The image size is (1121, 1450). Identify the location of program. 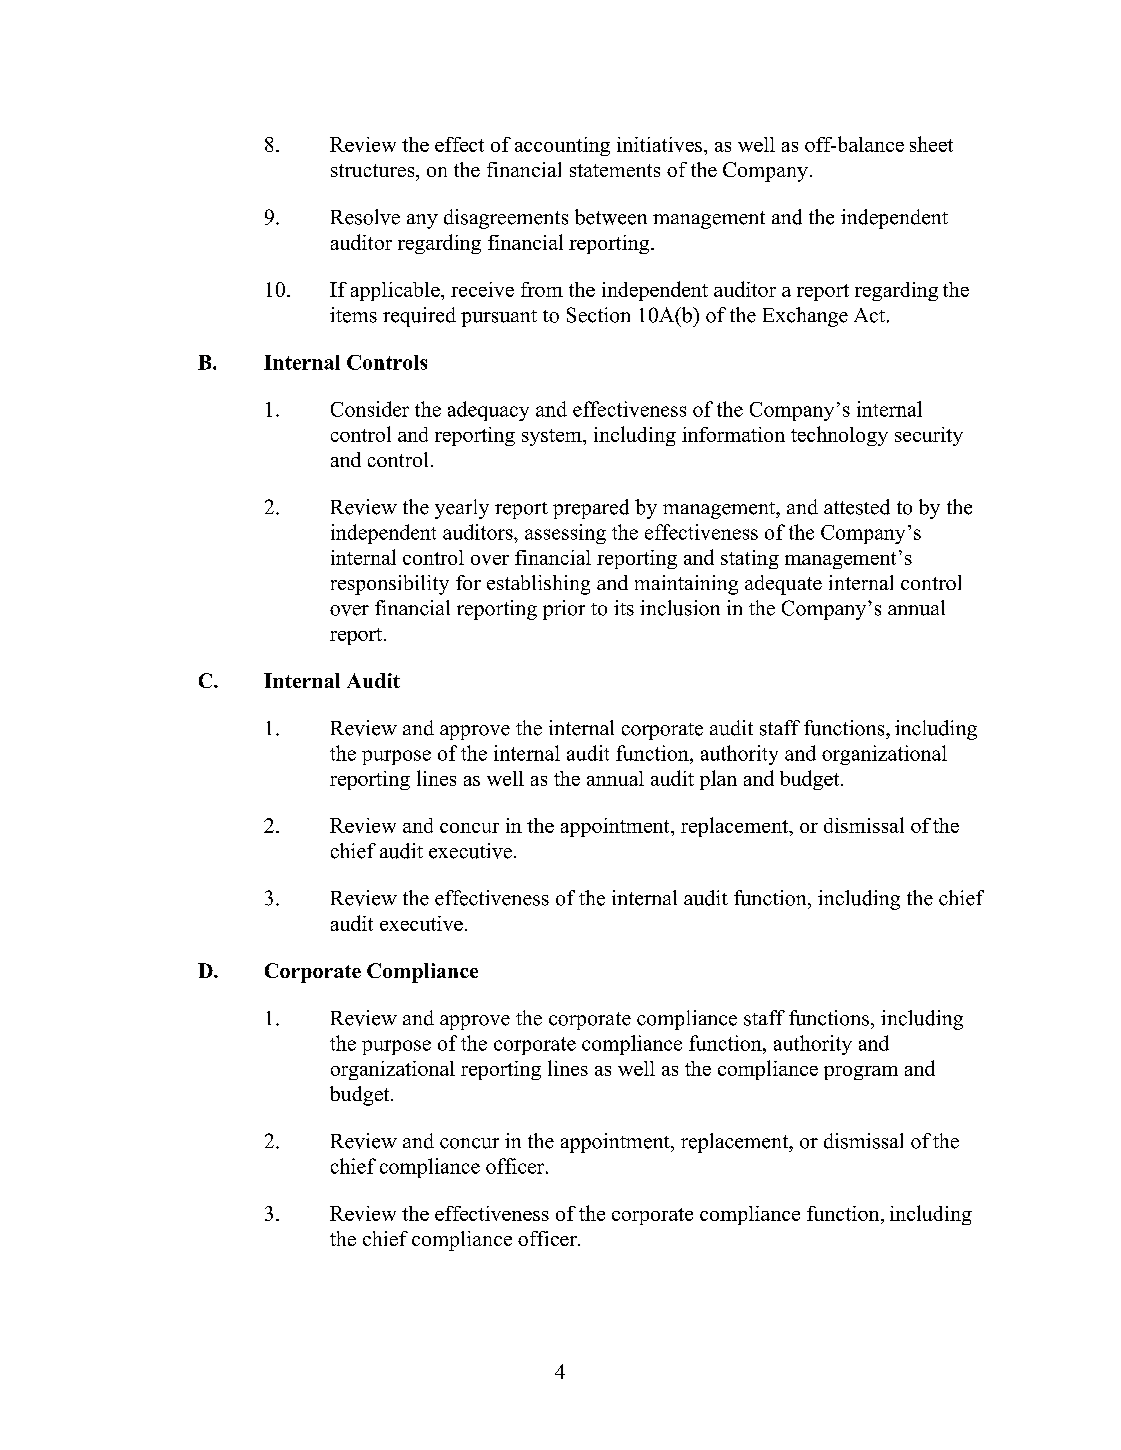
(861, 1073).
